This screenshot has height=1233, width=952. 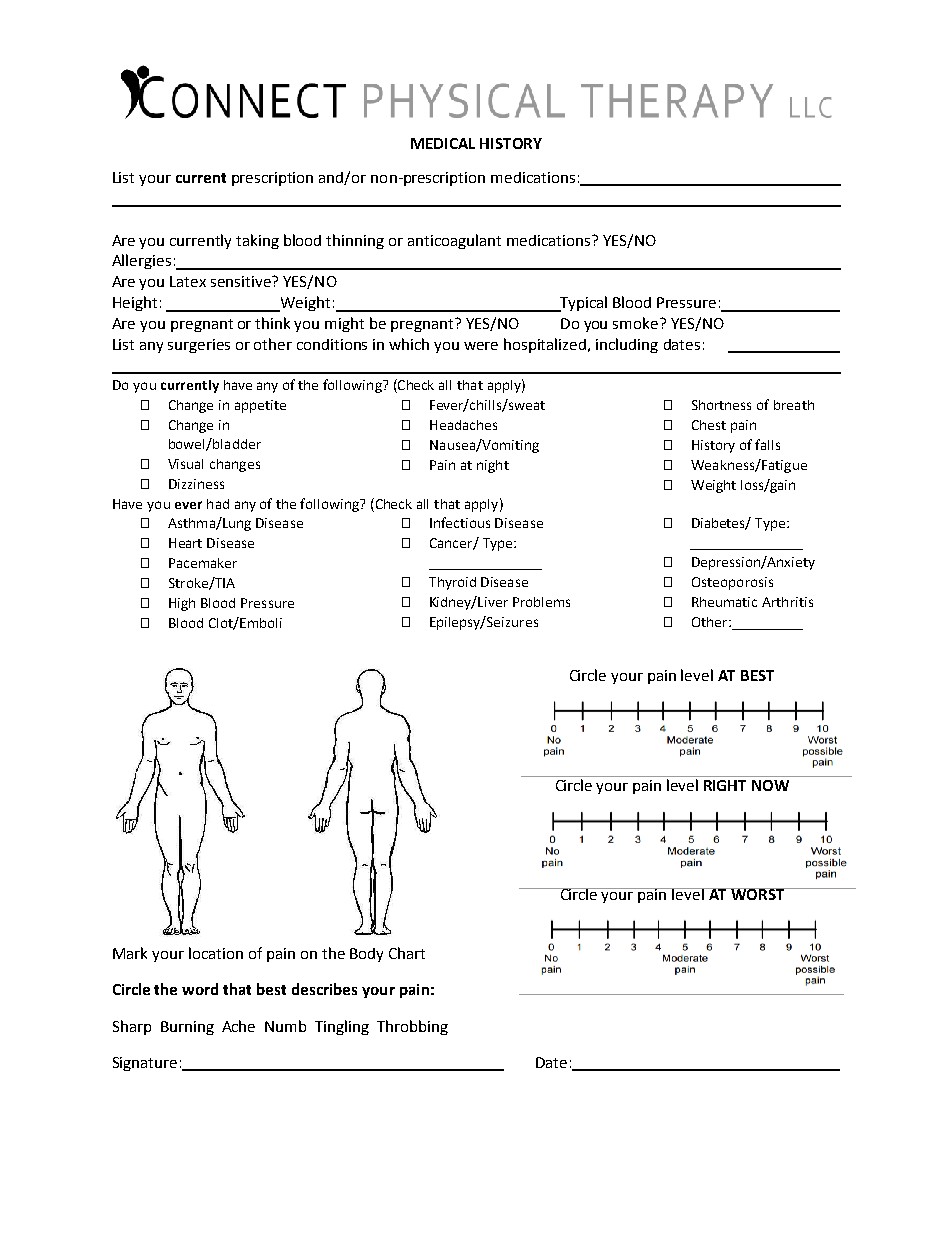 What do you see at coordinates (257, 241) in the screenshot?
I see `taking` at bounding box center [257, 241].
